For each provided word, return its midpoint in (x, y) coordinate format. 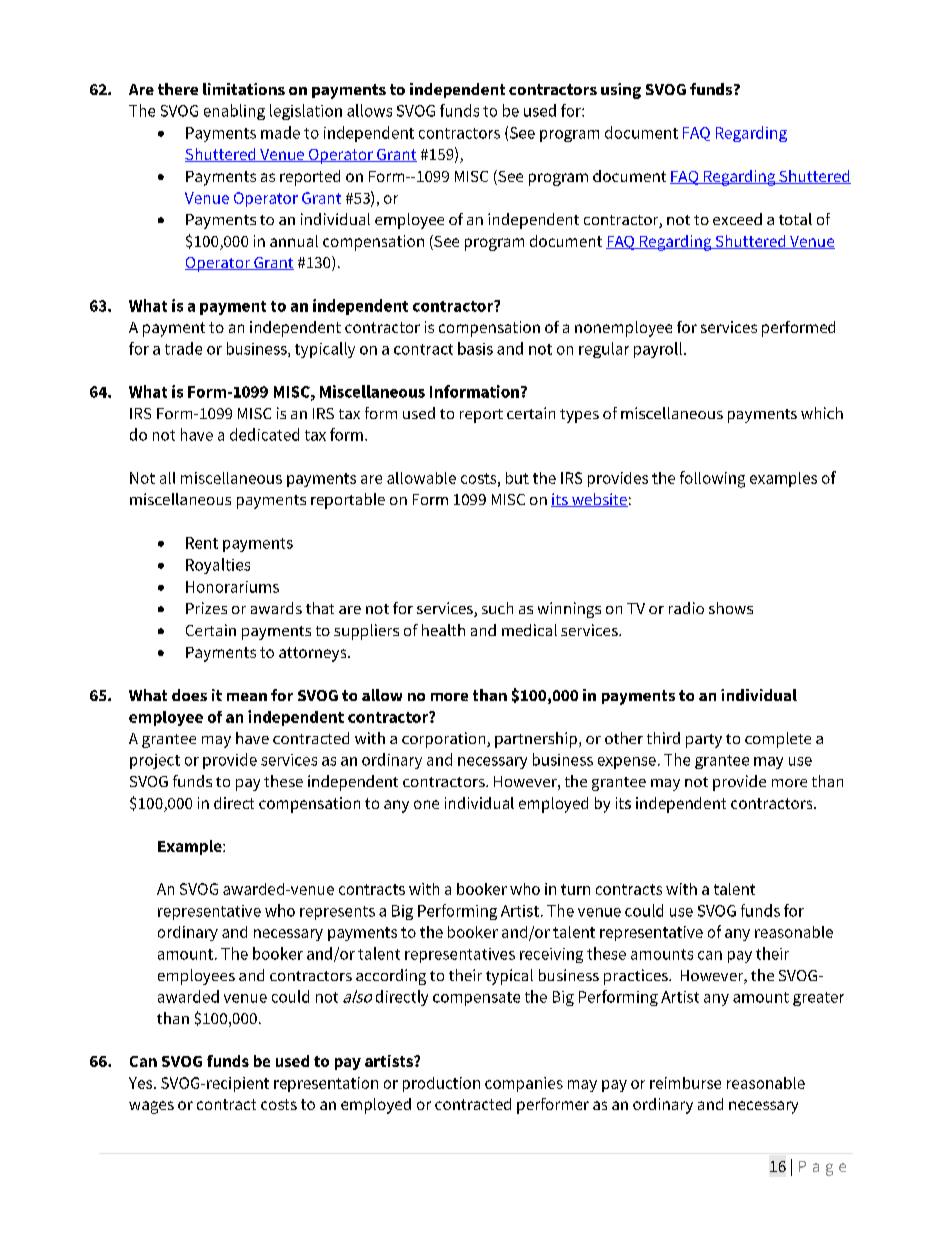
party (704, 741)
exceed (737, 219)
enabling (234, 112)
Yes (142, 1083)
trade (183, 348)
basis (475, 348)
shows (731, 608)
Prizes (206, 608)
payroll (659, 350)
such (497, 608)
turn (575, 889)
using (621, 91)
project (155, 761)
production (441, 1084)
